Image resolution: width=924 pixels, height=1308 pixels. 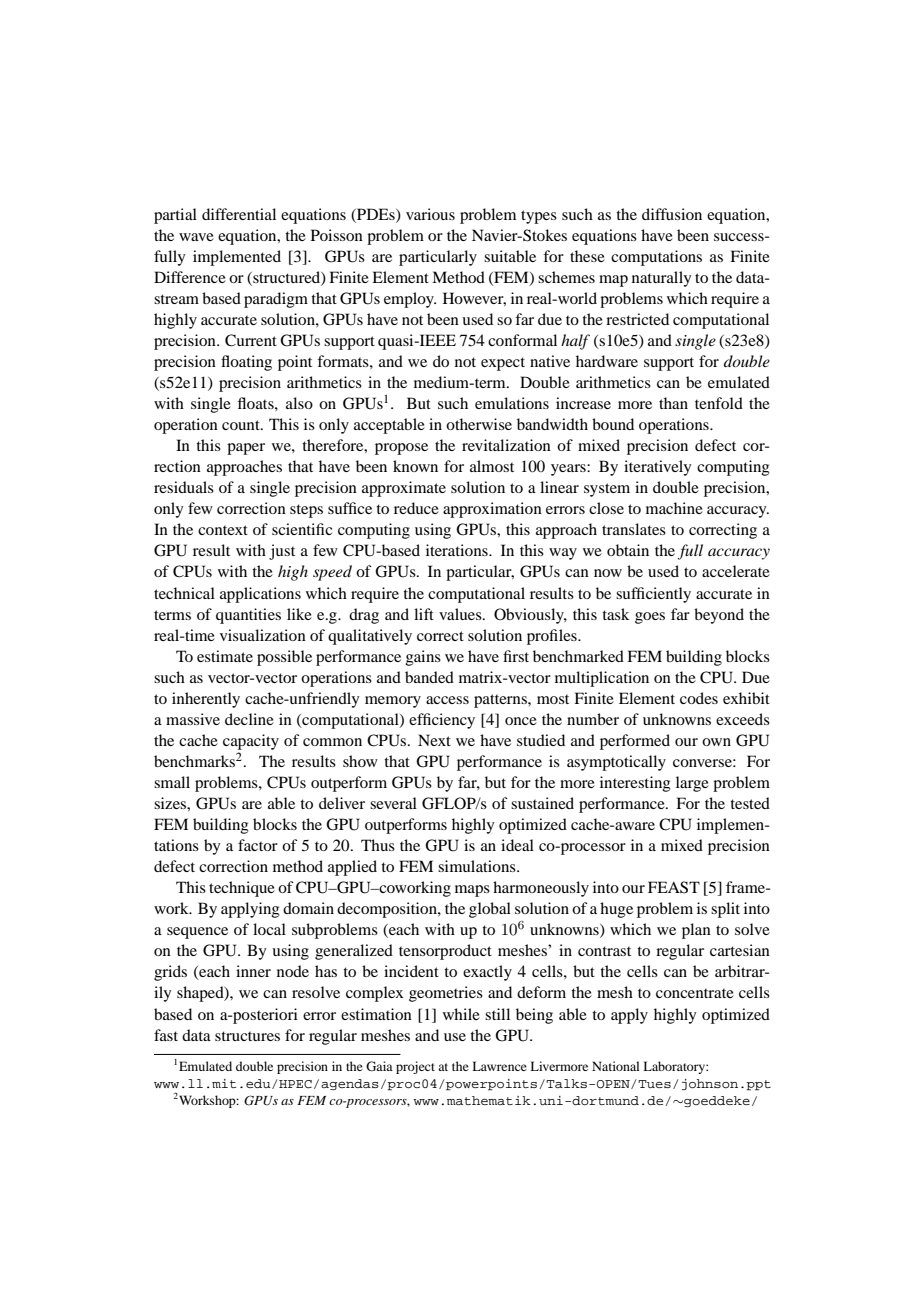 What do you see at coordinates (247, 1036) in the document?
I see `structures` at bounding box center [247, 1036].
